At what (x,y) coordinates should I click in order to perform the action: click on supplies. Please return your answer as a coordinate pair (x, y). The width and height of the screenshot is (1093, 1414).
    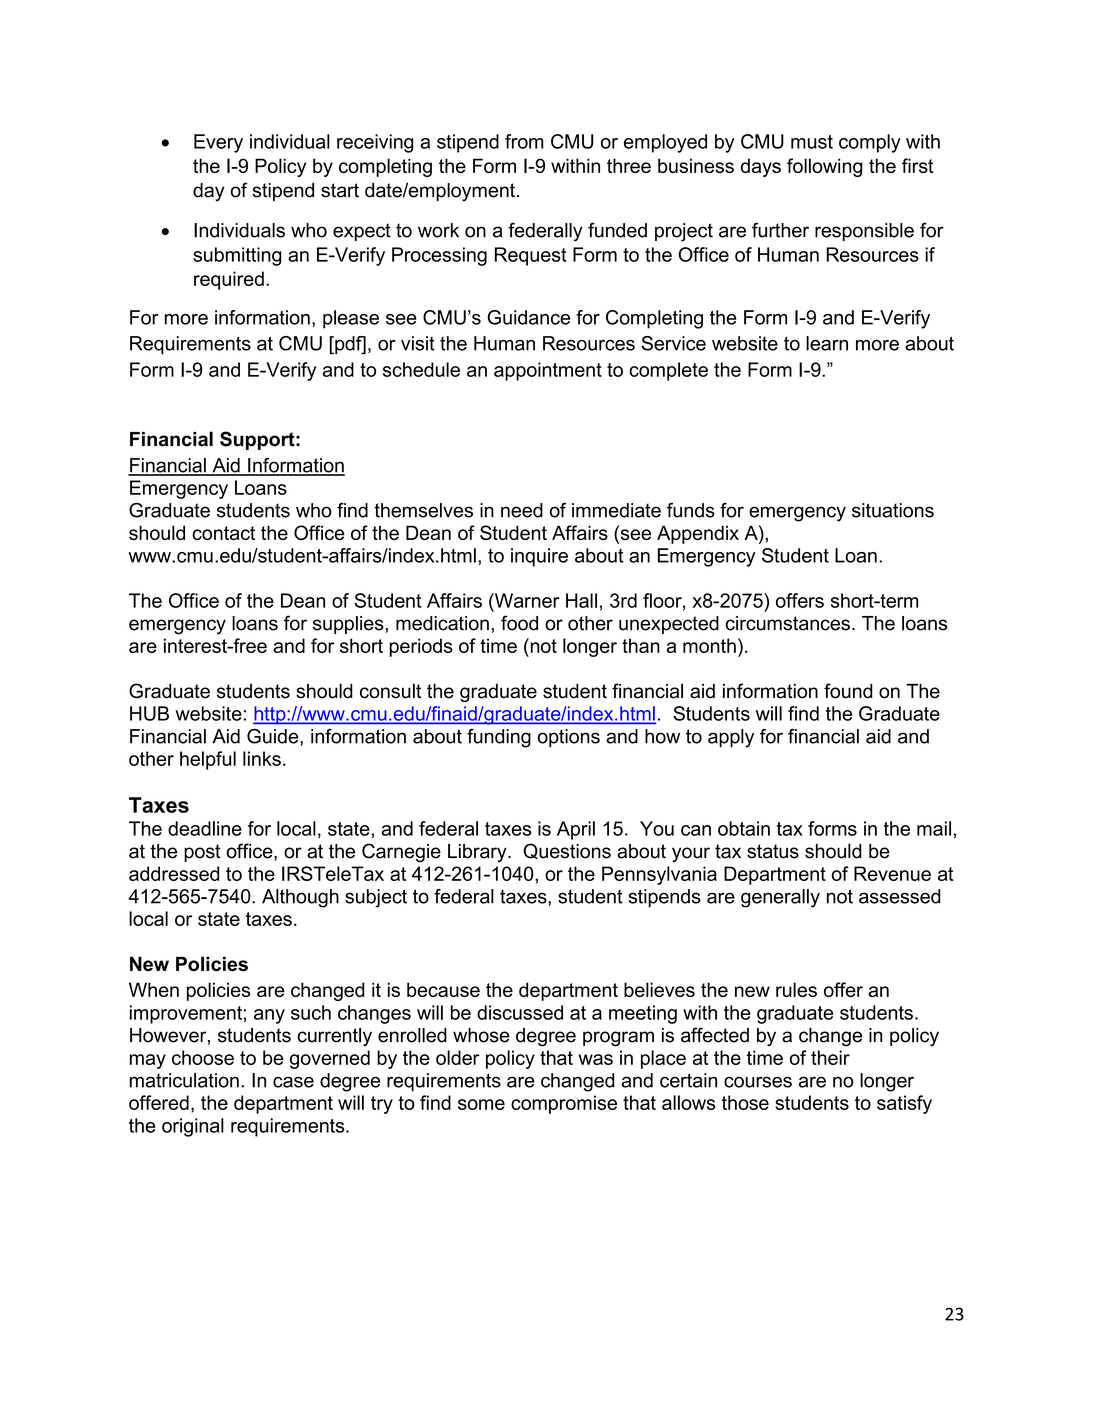
    Looking at the image, I should click on (349, 625).
